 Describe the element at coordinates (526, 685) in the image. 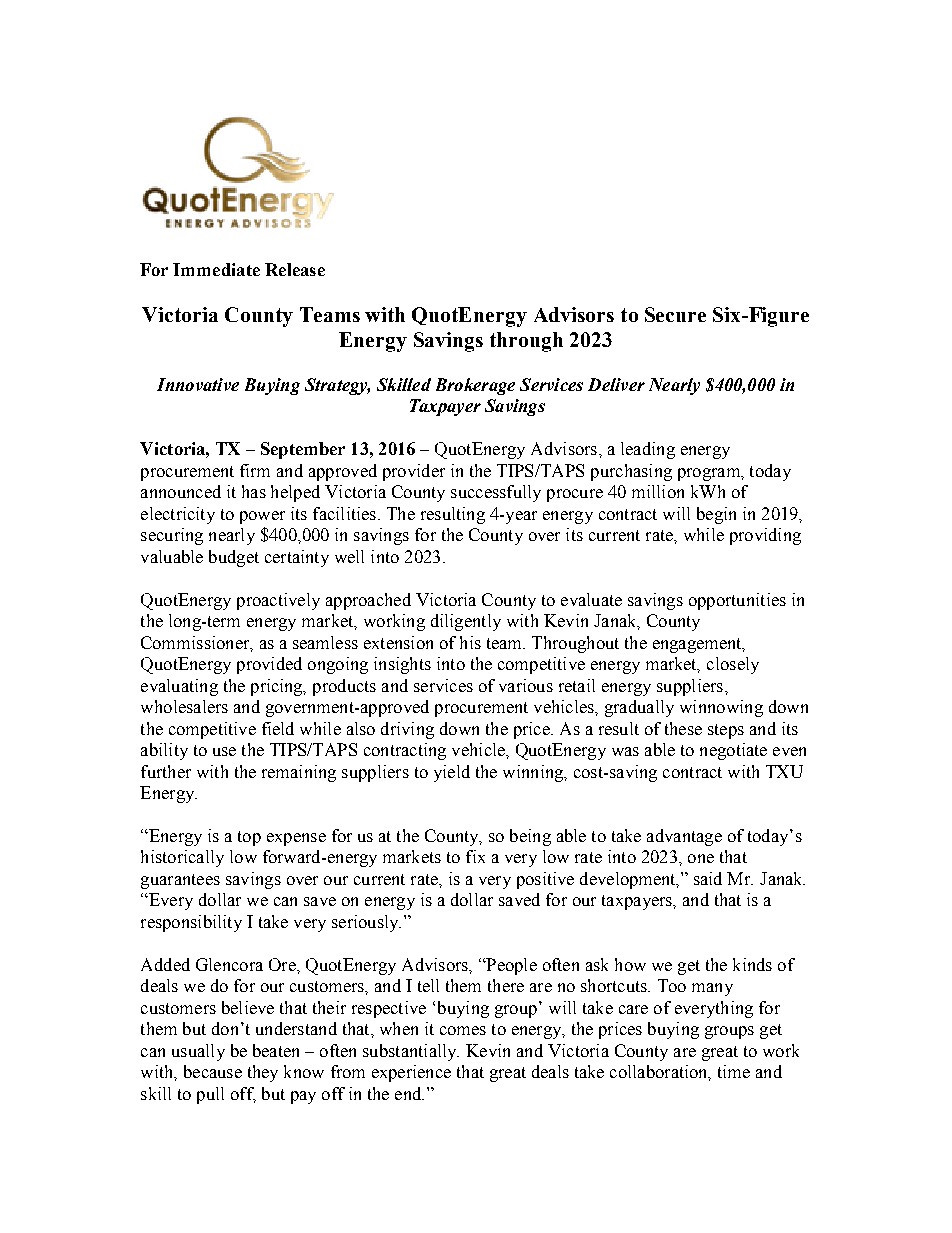

I see `various` at that location.
